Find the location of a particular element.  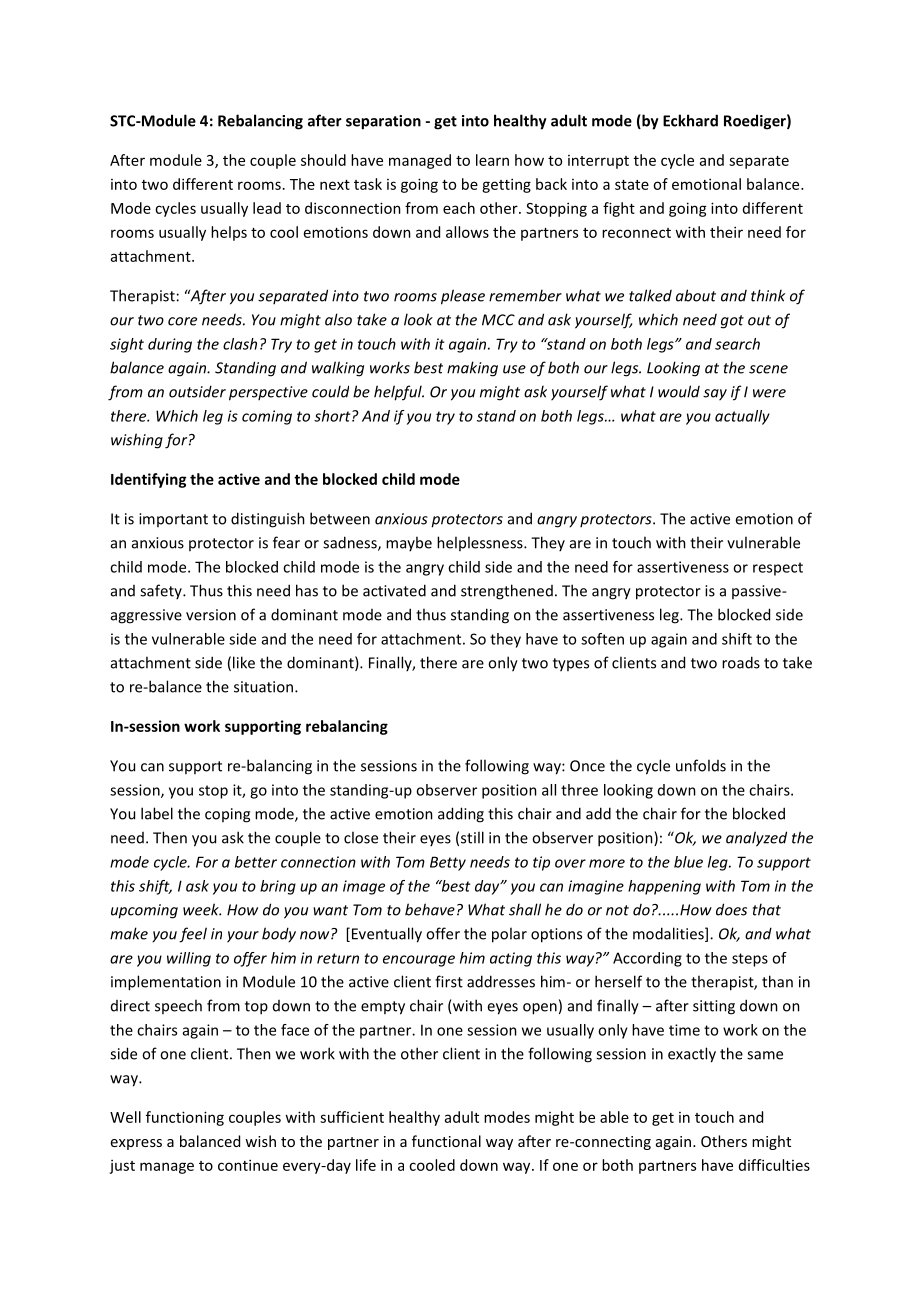

encourage is located at coordinates (419, 961).
